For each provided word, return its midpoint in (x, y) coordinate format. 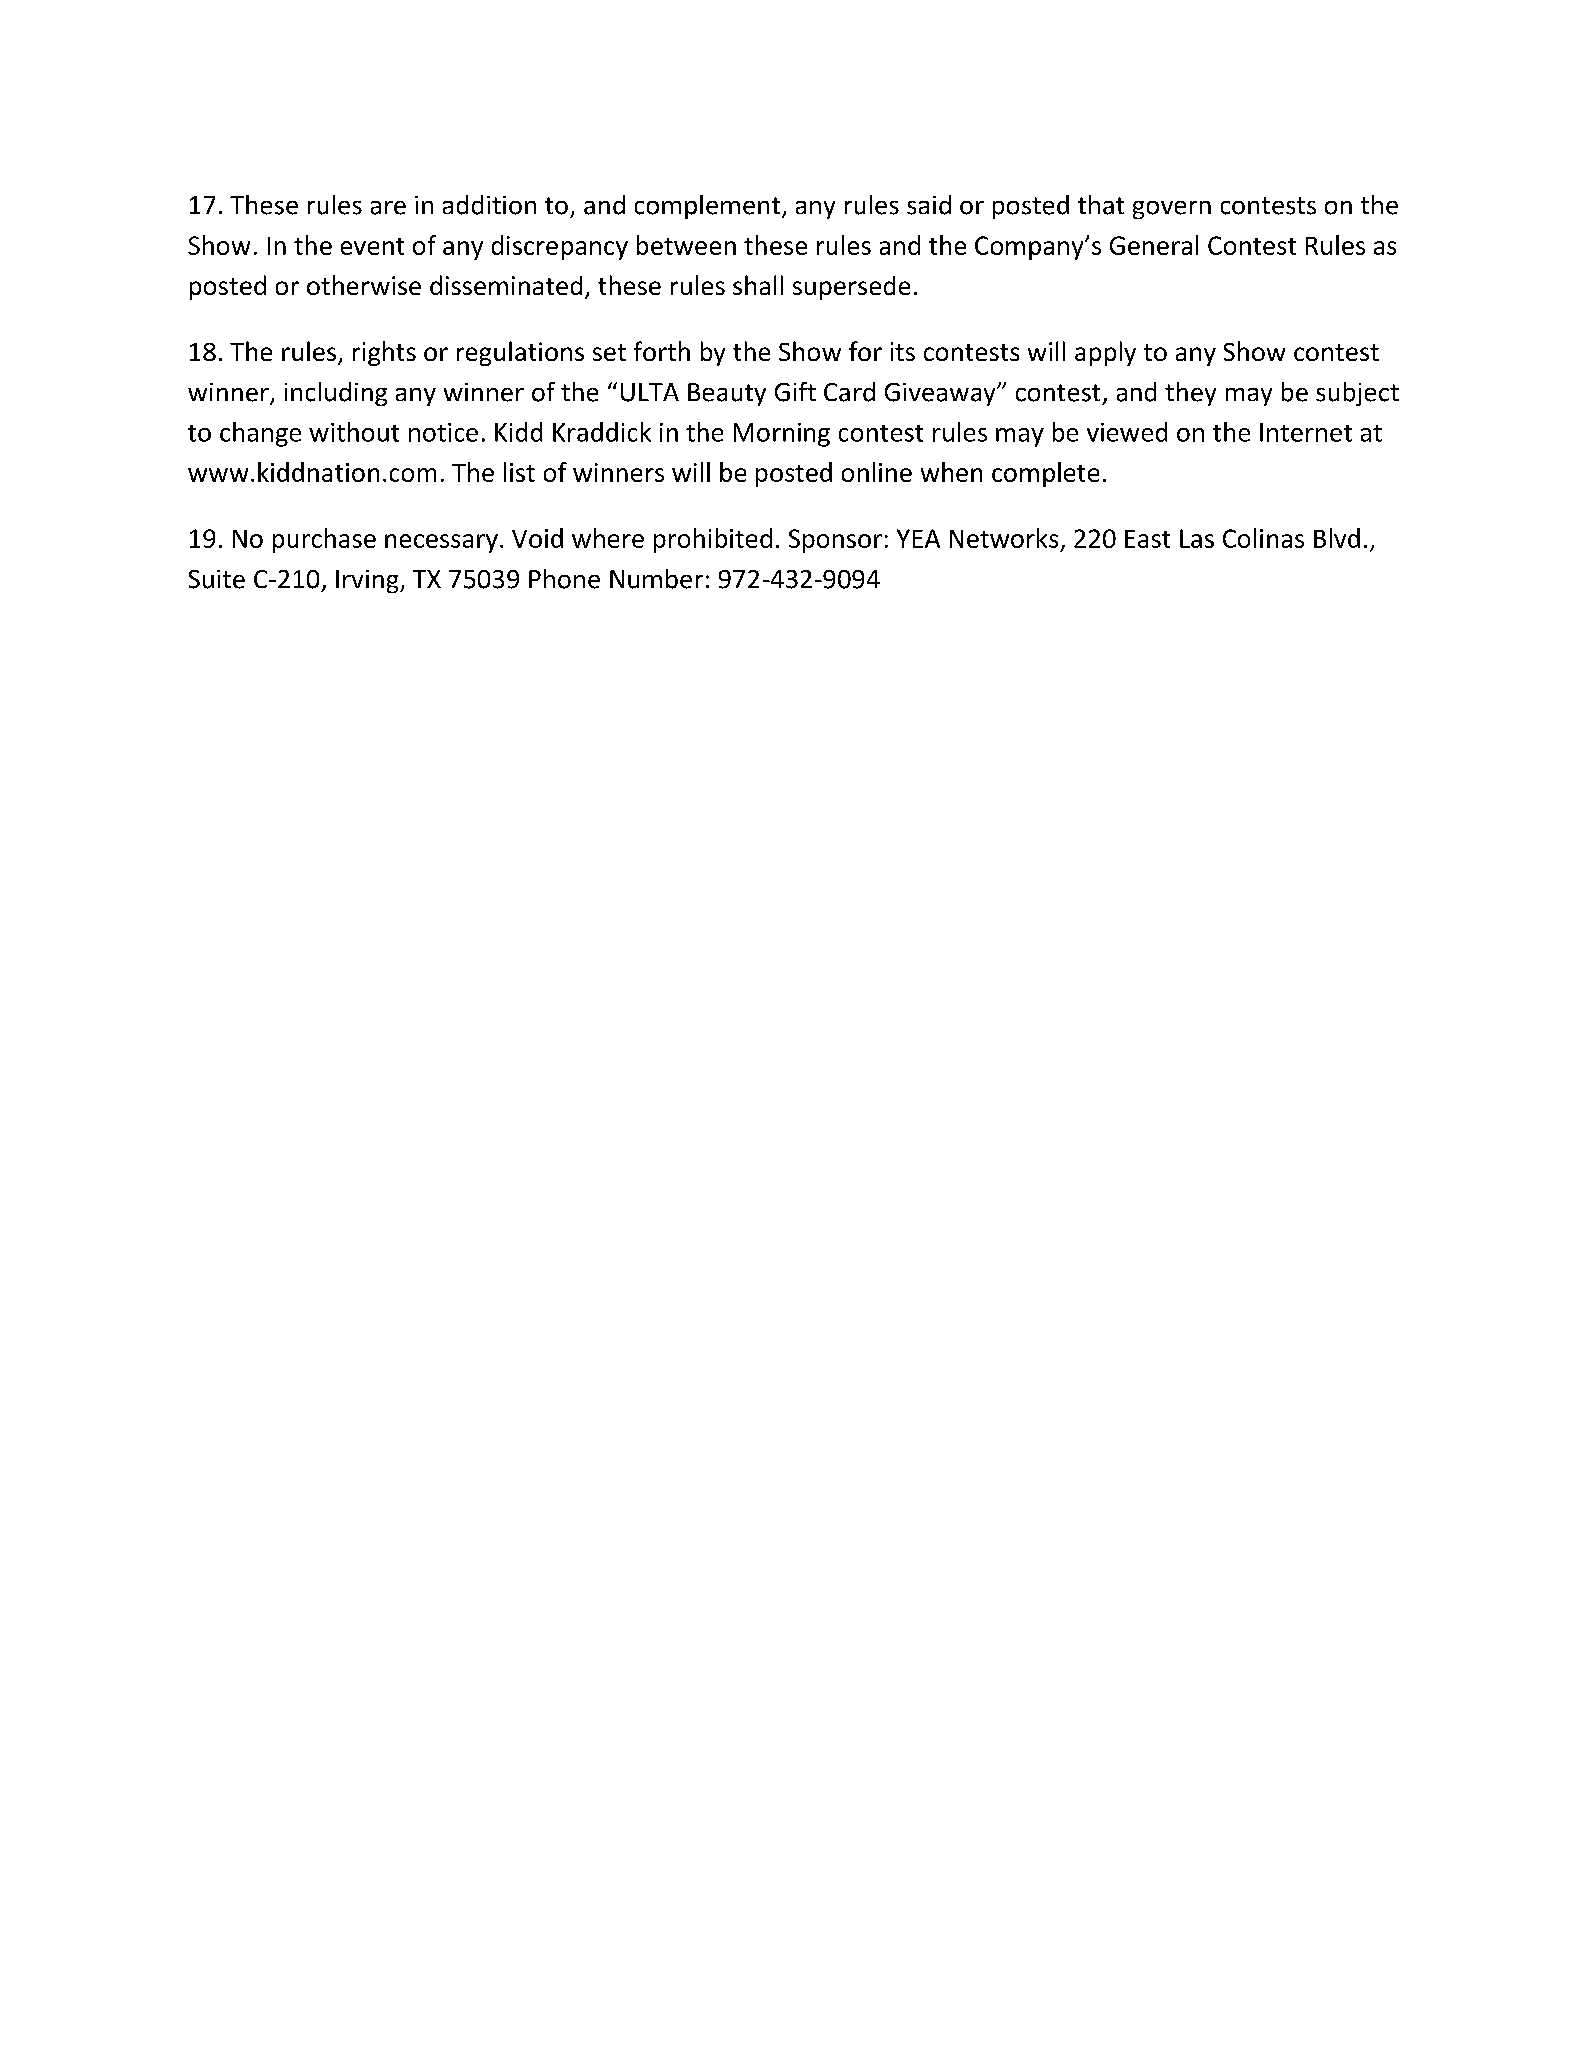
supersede (851, 288)
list (519, 472)
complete (1045, 474)
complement (709, 207)
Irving (368, 581)
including (336, 394)
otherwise (364, 285)
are (388, 208)
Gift (795, 392)
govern (1172, 210)
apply (1105, 353)
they (1190, 394)
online (877, 472)
